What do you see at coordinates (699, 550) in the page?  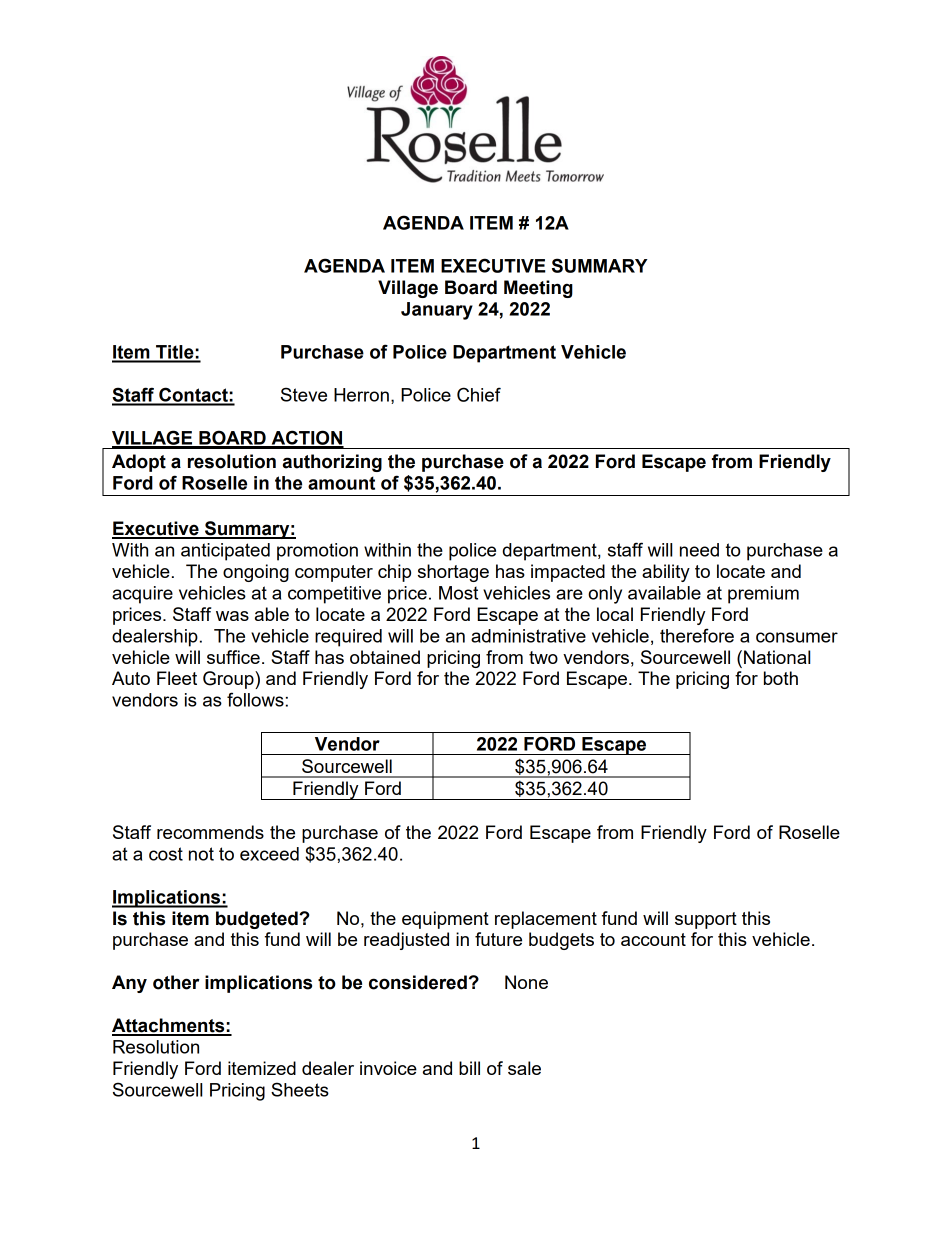 I see `need` at bounding box center [699, 550].
